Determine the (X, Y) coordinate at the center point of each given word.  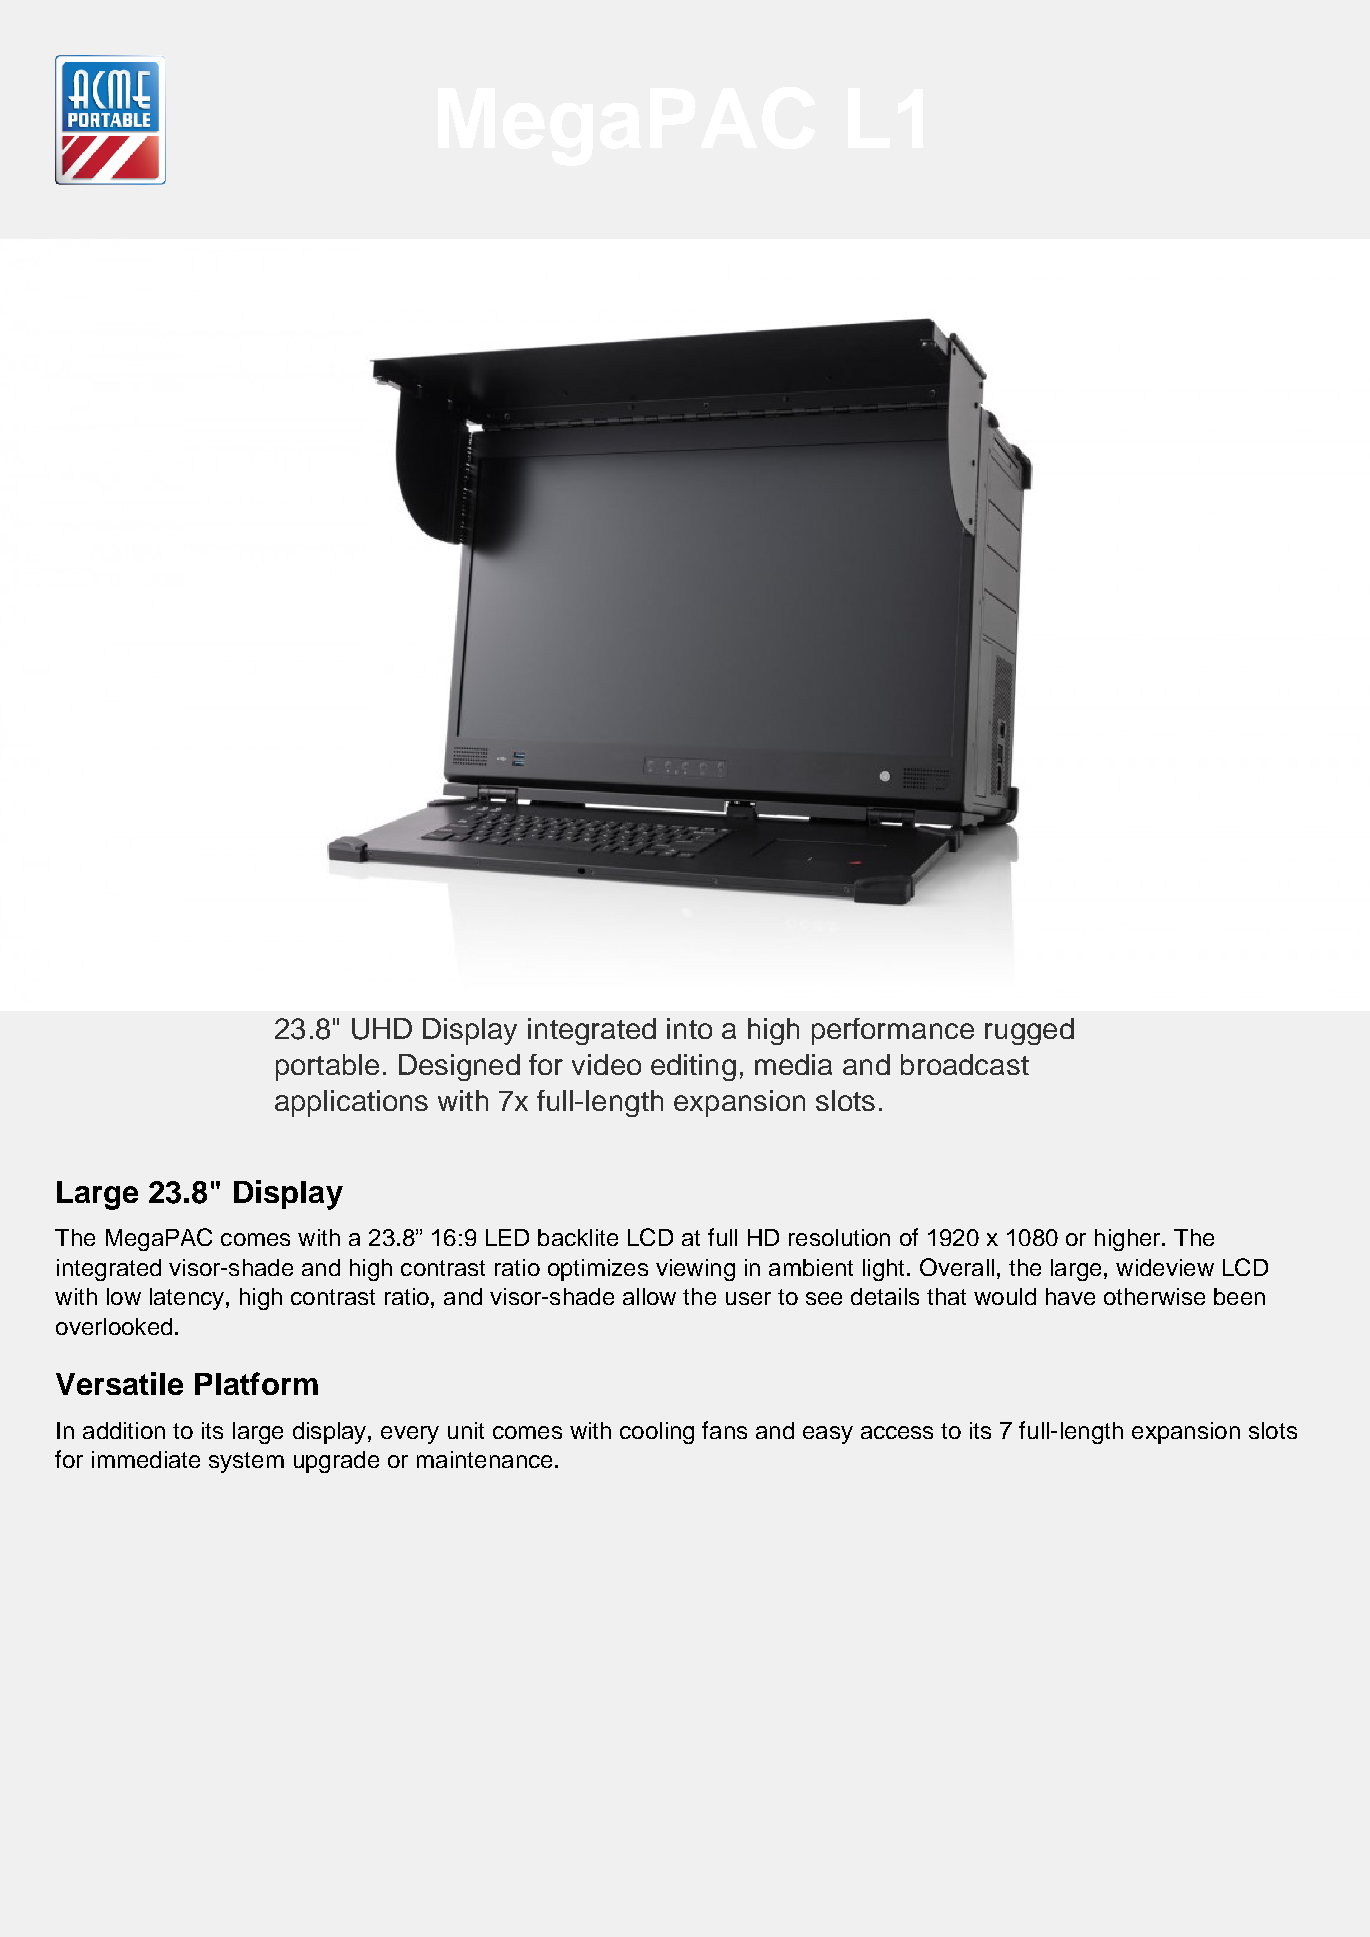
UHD (382, 1029)
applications (351, 1103)
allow (649, 1296)
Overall (957, 1267)
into (689, 1028)
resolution (839, 1237)
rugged (1029, 1031)
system (246, 1462)
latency (188, 1299)
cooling (657, 1433)
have (1070, 1296)
